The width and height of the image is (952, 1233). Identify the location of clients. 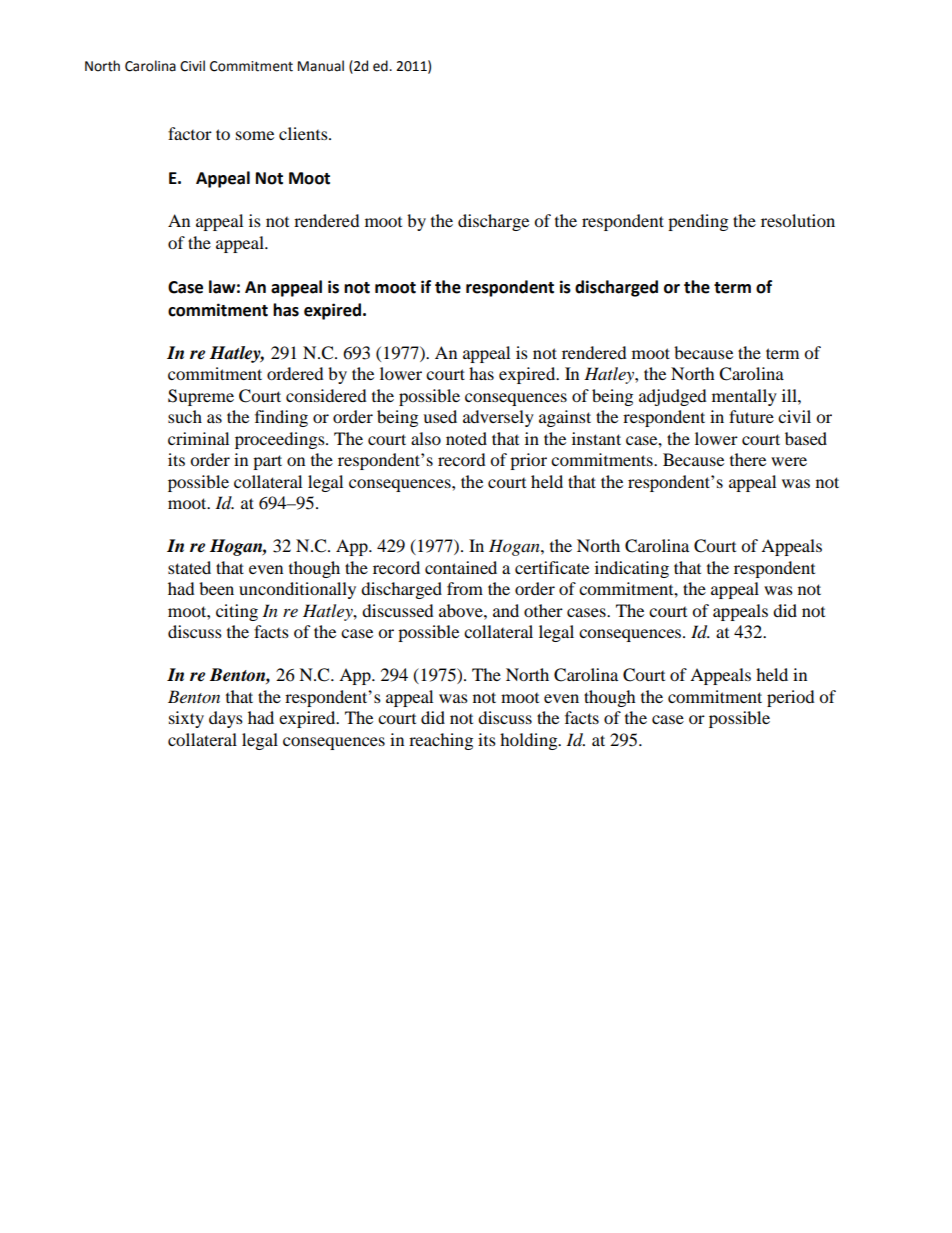
(304, 133).
